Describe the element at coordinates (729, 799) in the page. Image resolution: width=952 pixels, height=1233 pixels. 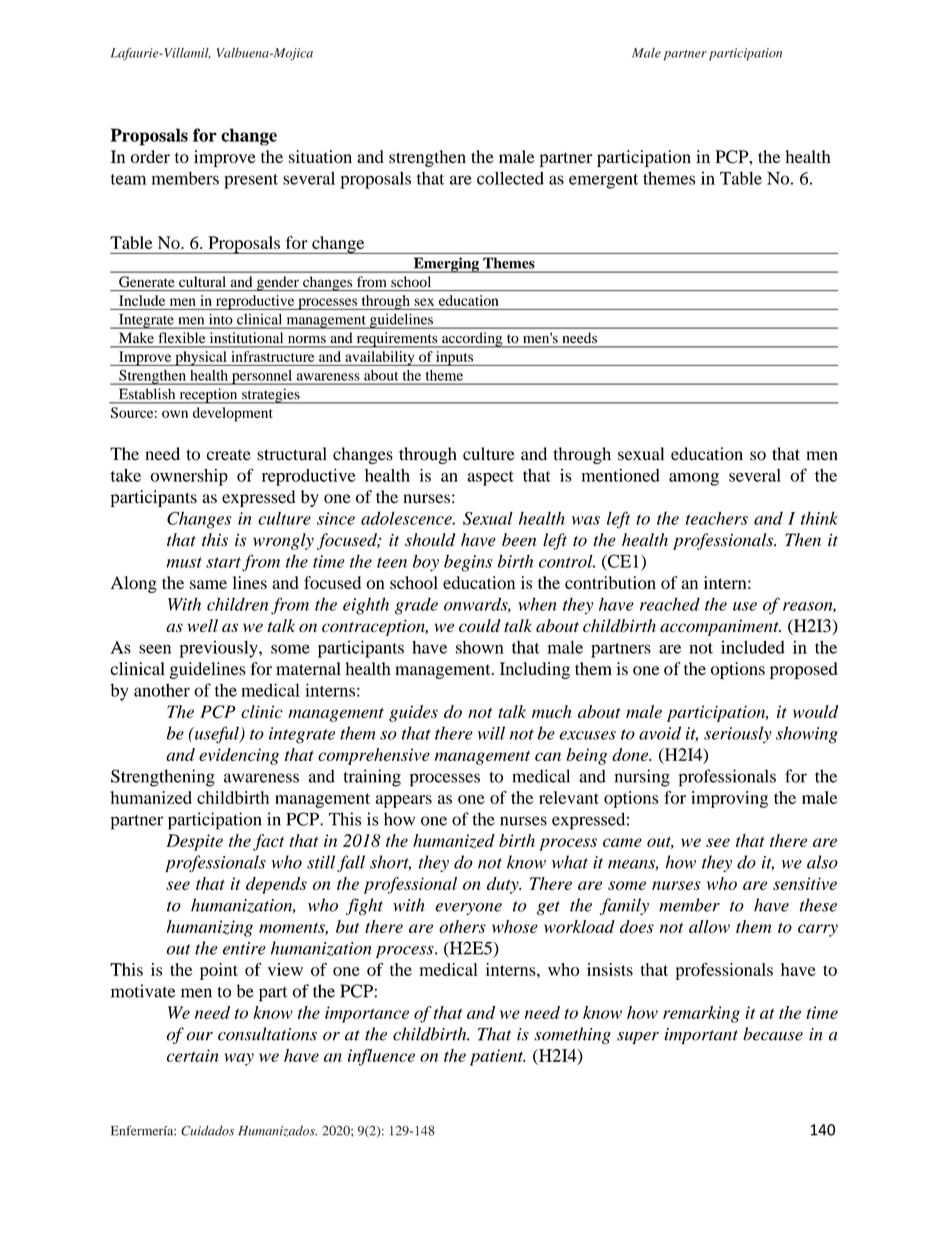
I see `improving` at that location.
